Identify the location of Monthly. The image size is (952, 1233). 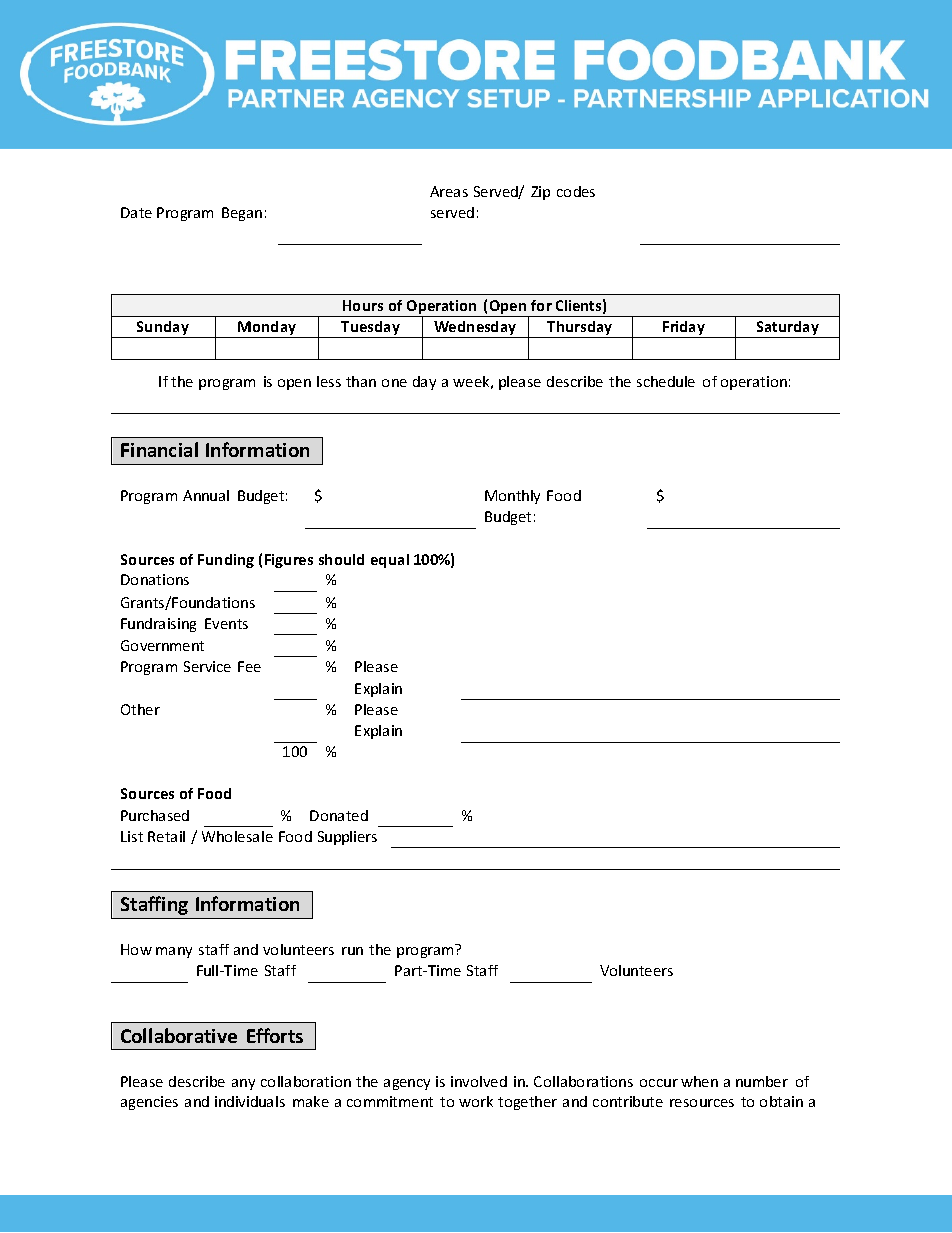
(512, 497).
